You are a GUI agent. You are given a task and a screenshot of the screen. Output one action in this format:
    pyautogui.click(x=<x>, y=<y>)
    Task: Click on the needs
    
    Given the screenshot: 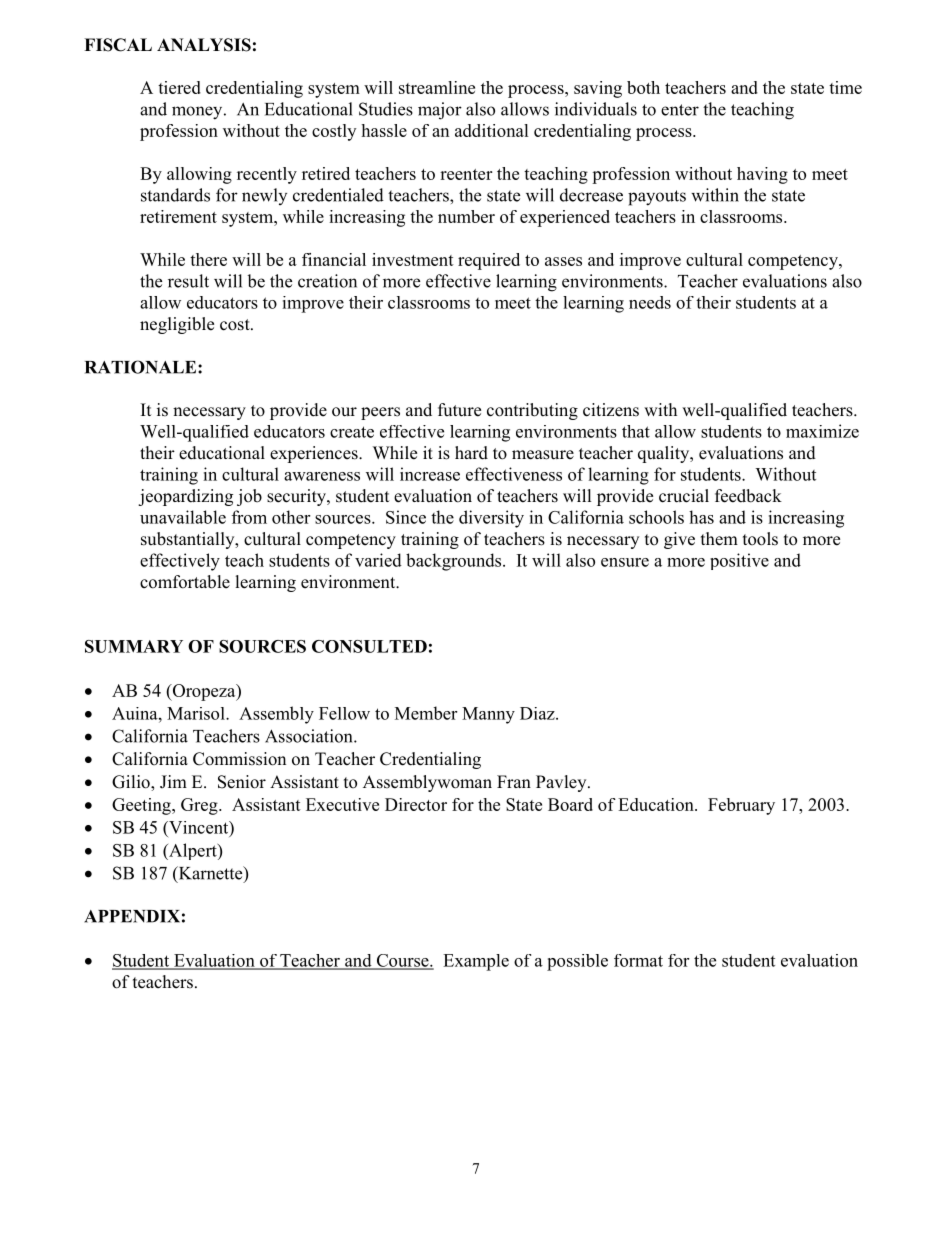 What is the action you would take?
    pyautogui.click(x=650, y=302)
